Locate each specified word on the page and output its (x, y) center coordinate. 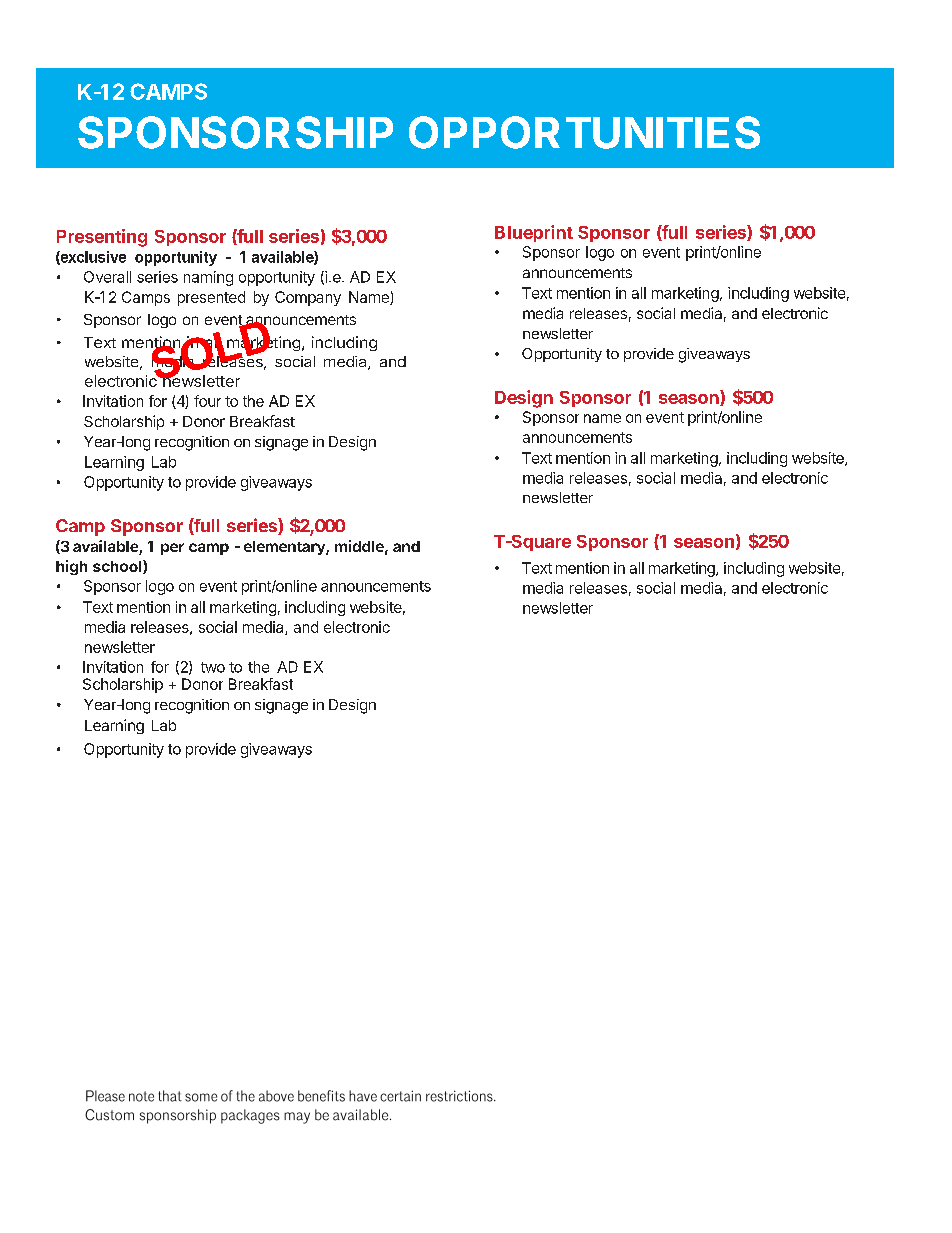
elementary (285, 548)
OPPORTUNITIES (584, 132)
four (207, 401)
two (213, 667)
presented (211, 298)
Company (308, 298)
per (172, 549)
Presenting (102, 238)
